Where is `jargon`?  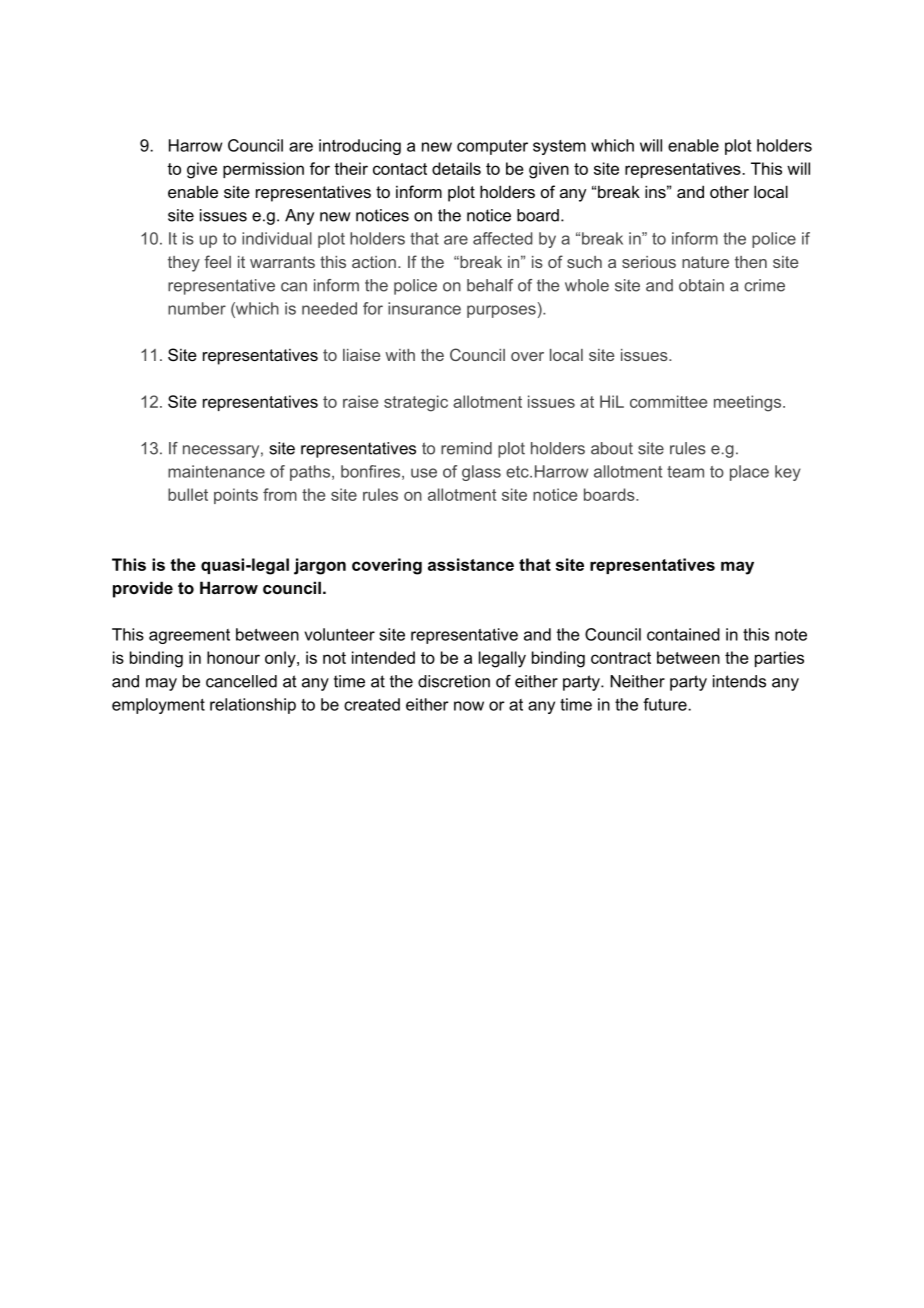 jargon is located at coordinates (320, 566).
